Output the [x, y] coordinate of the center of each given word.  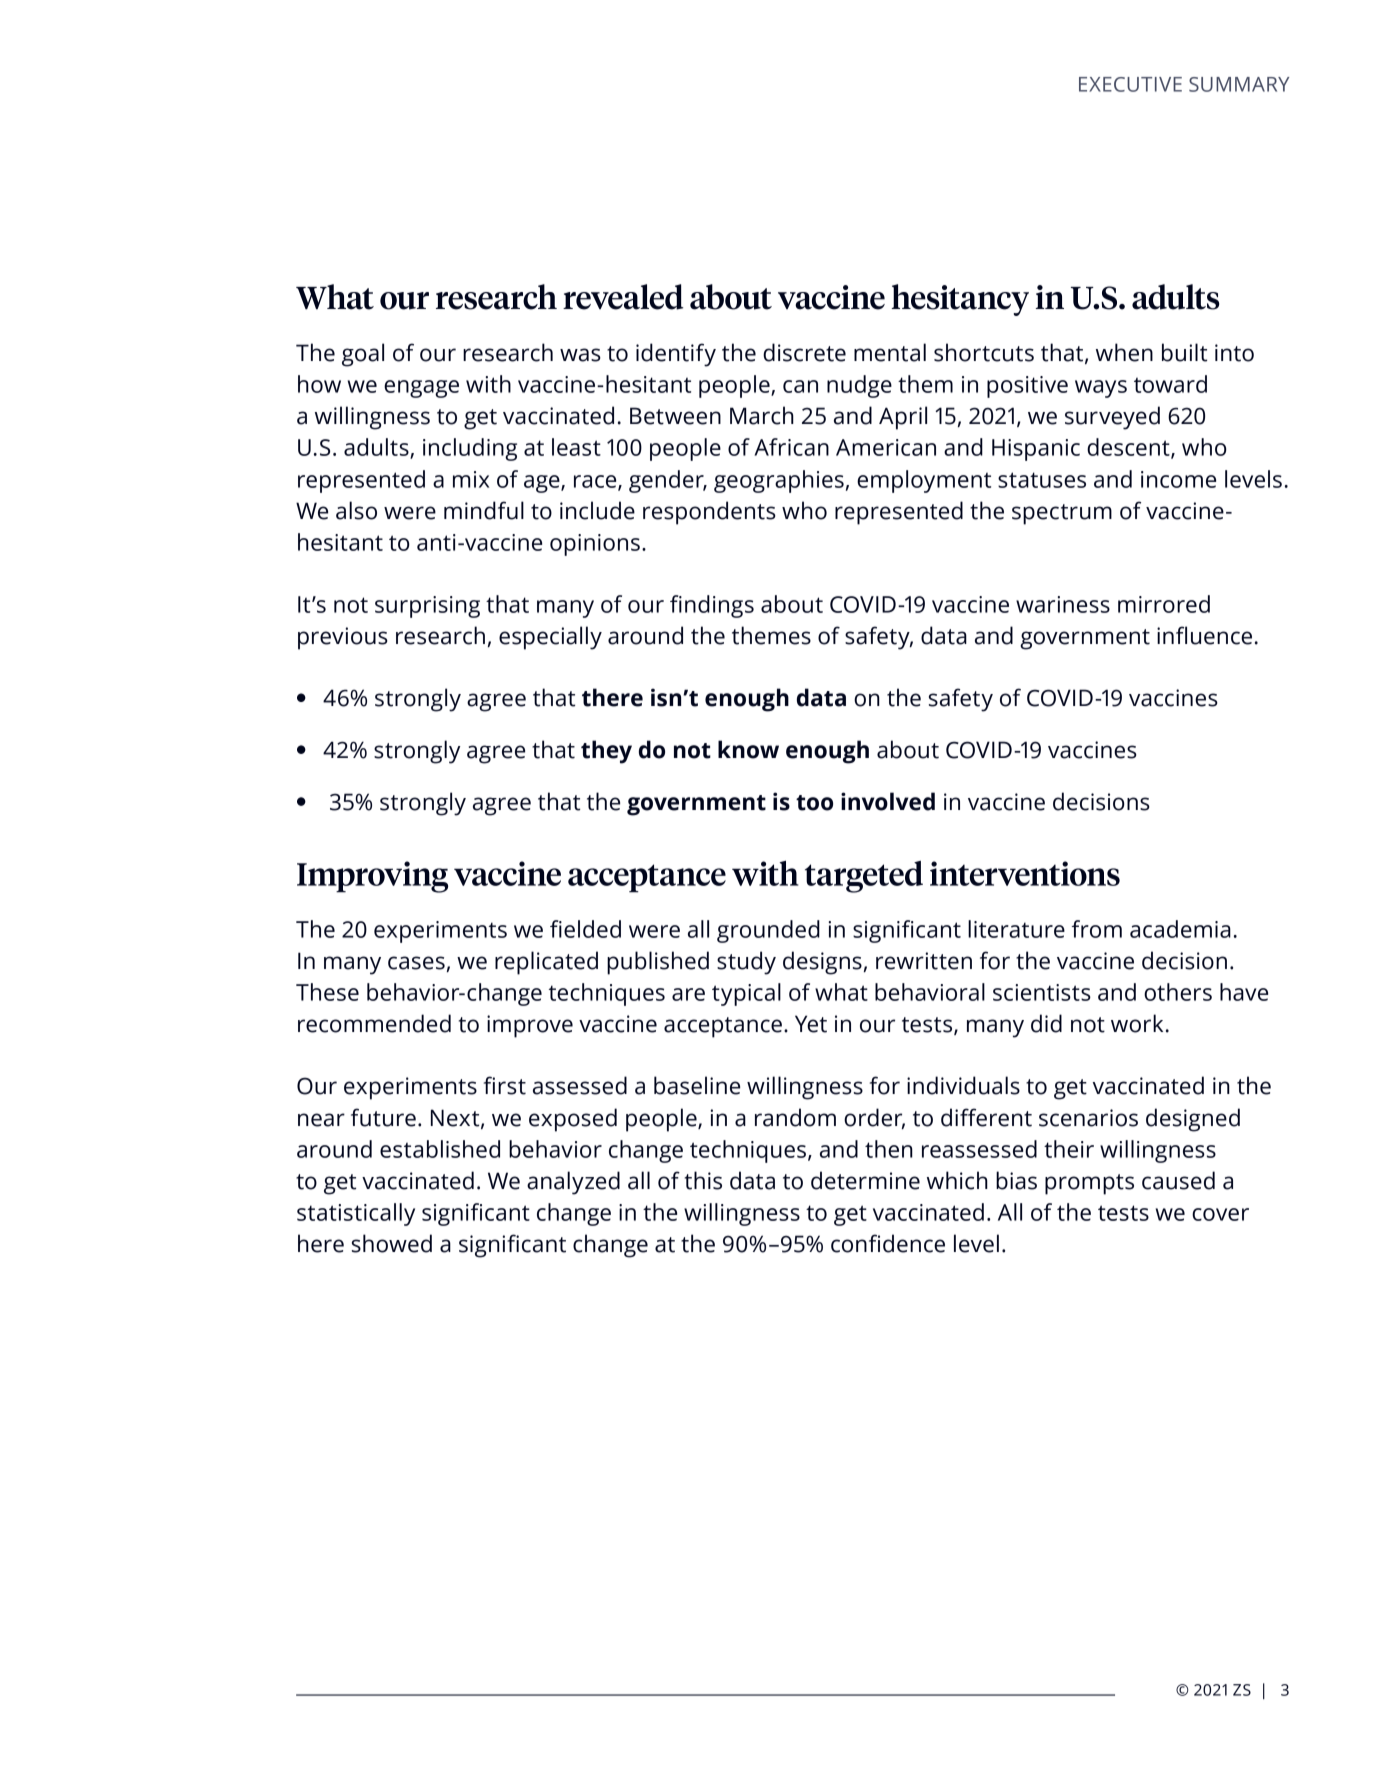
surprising [427, 607]
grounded [768, 931]
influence [1204, 635]
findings [712, 606]
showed [392, 1243]
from [1097, 929]
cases [416, 963]
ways [1101, 389]
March [762, 415]
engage [421, 389]
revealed [623, 297]
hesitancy [960, 300]
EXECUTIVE [1130, 84]
